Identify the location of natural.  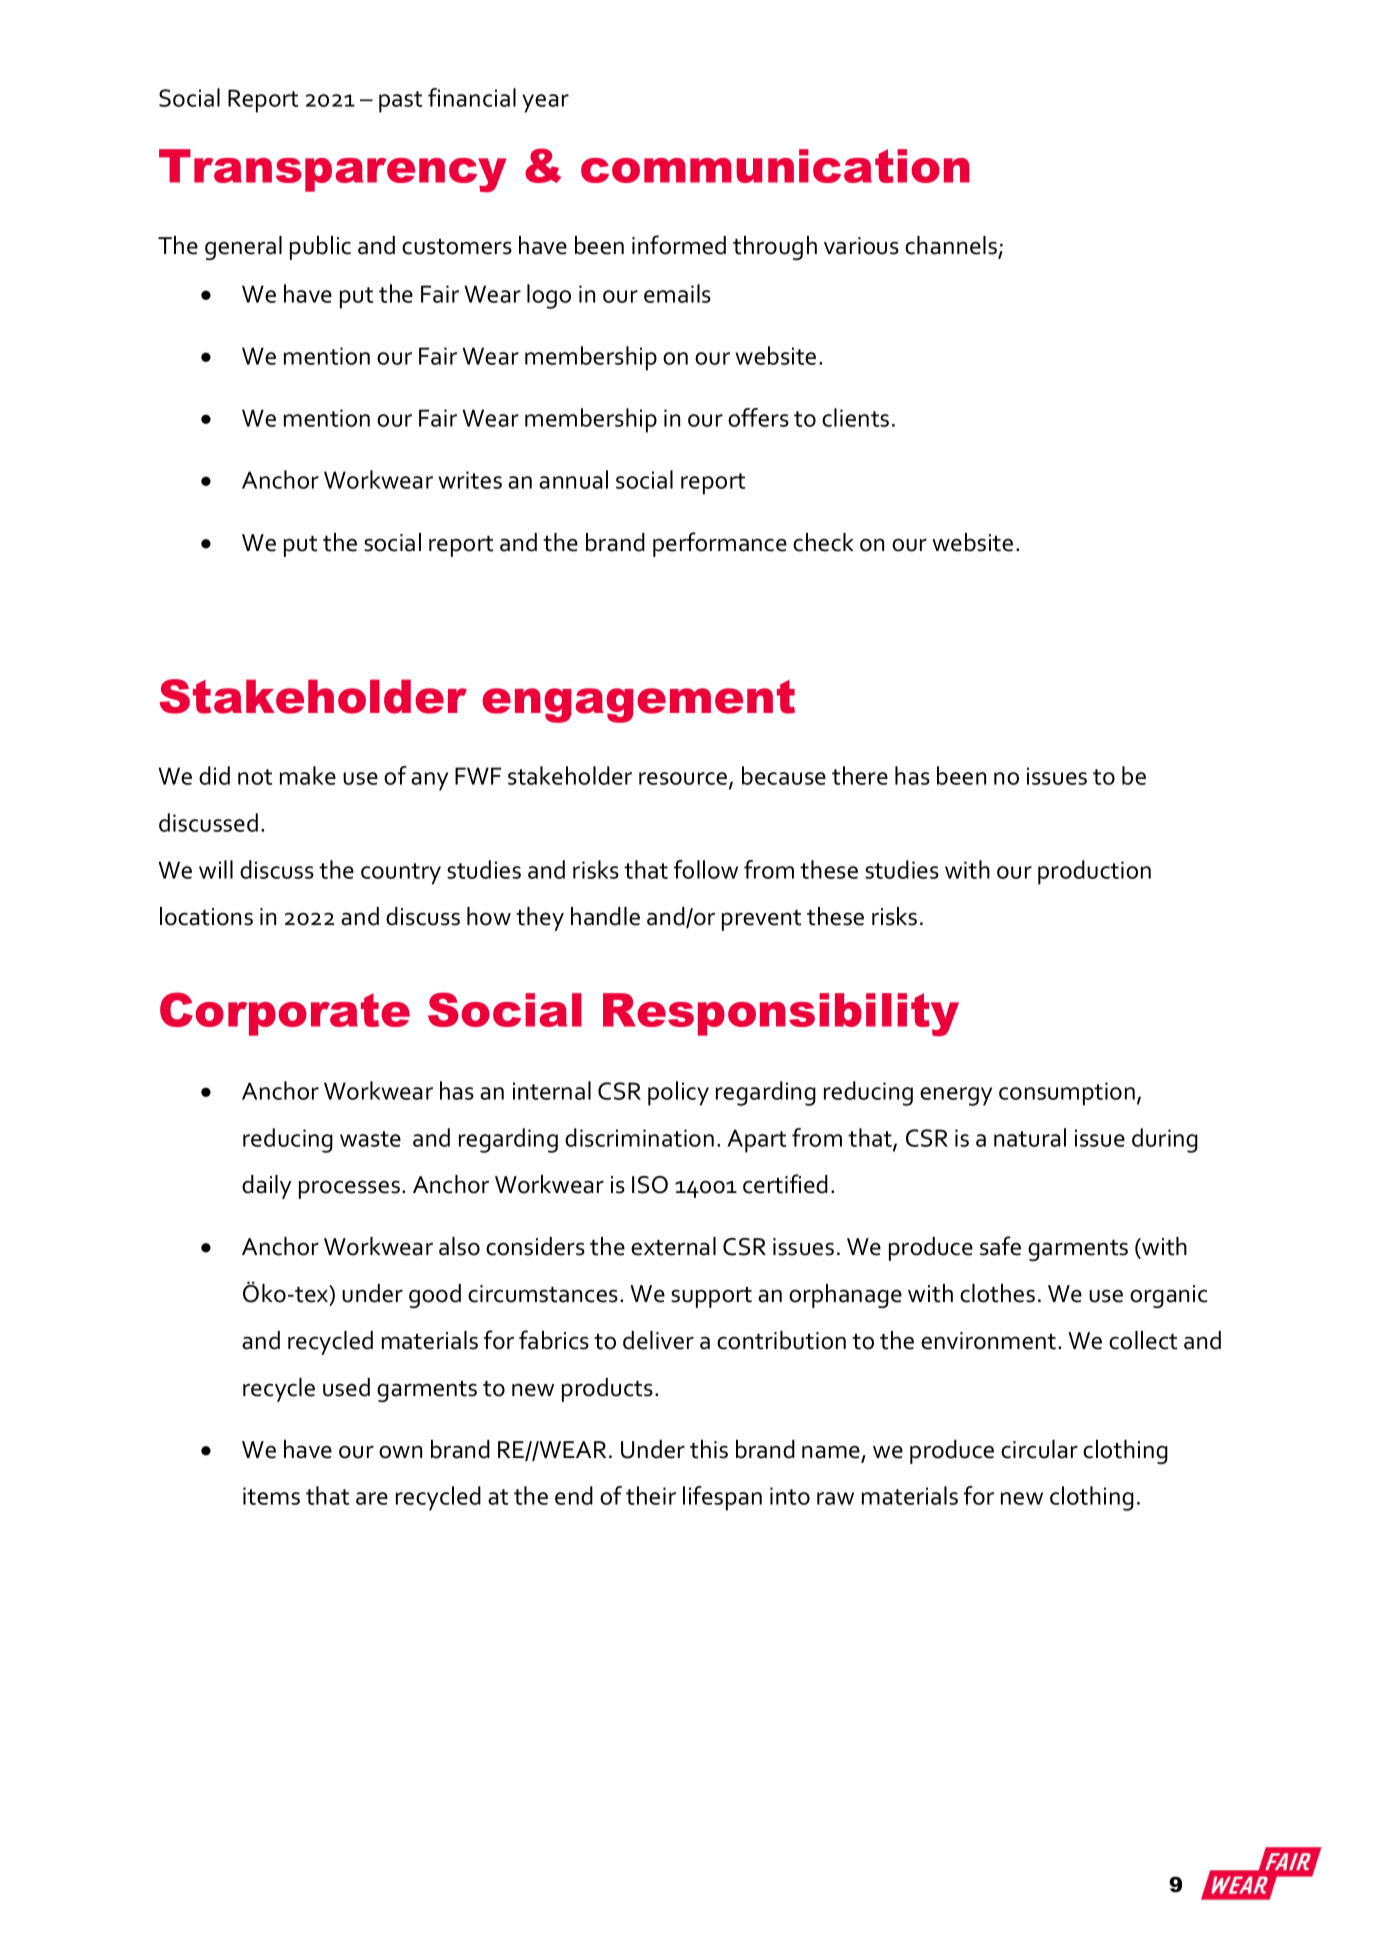
(1030, 1137).
